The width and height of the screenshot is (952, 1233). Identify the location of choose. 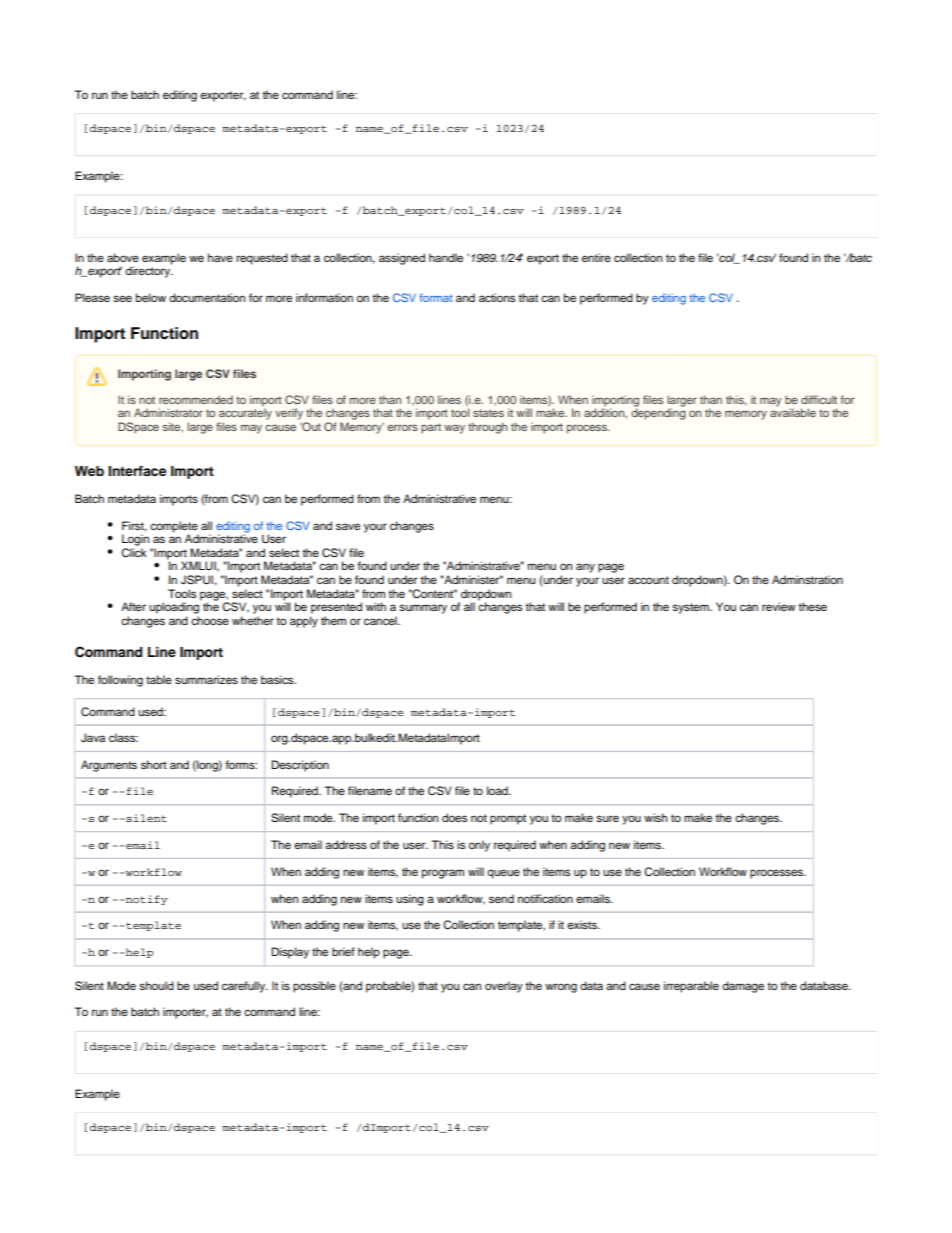
(210, 620).
